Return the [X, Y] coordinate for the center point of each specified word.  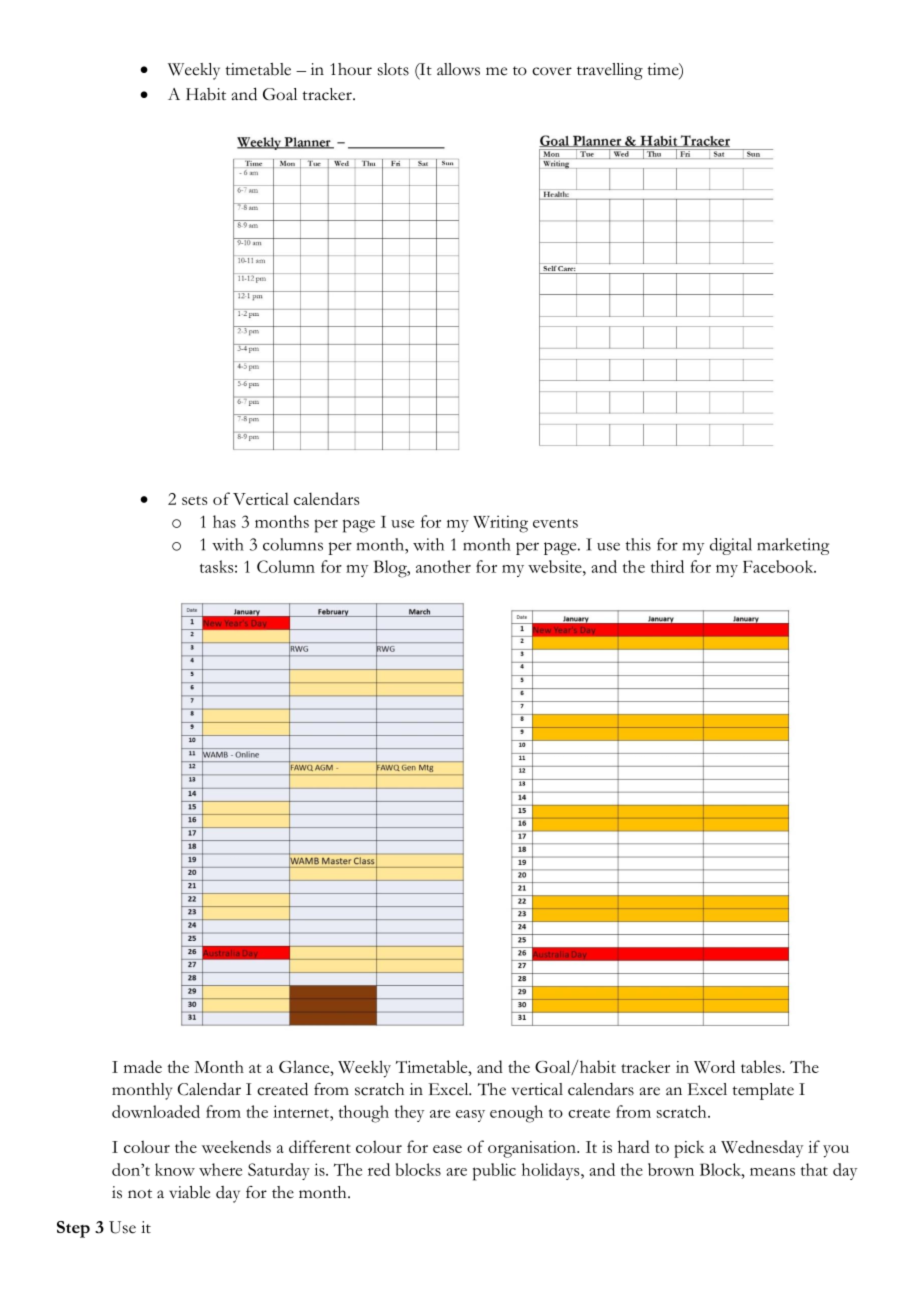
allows [458, 69]
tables [762, 1066]
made [143, 1066]
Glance [305, 1066]
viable [189, 1192]
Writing [500, 524]
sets [194, 500]
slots [393, 69]
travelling [610, 71]
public [494, 1172]
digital [731, 546]
